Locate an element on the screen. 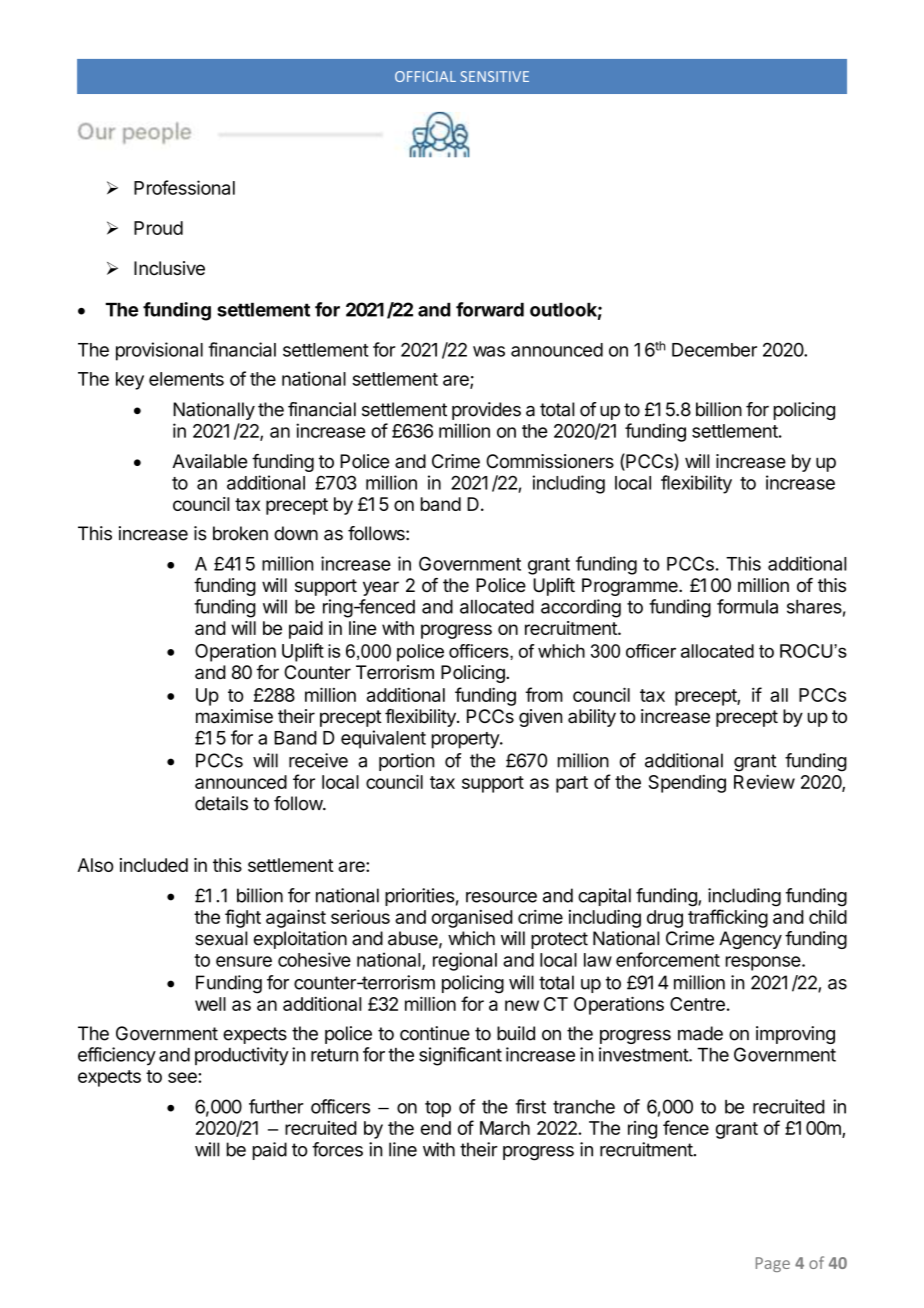 This screenshot has height=1308, width=924. Available is located at coordinates (209, 461).
